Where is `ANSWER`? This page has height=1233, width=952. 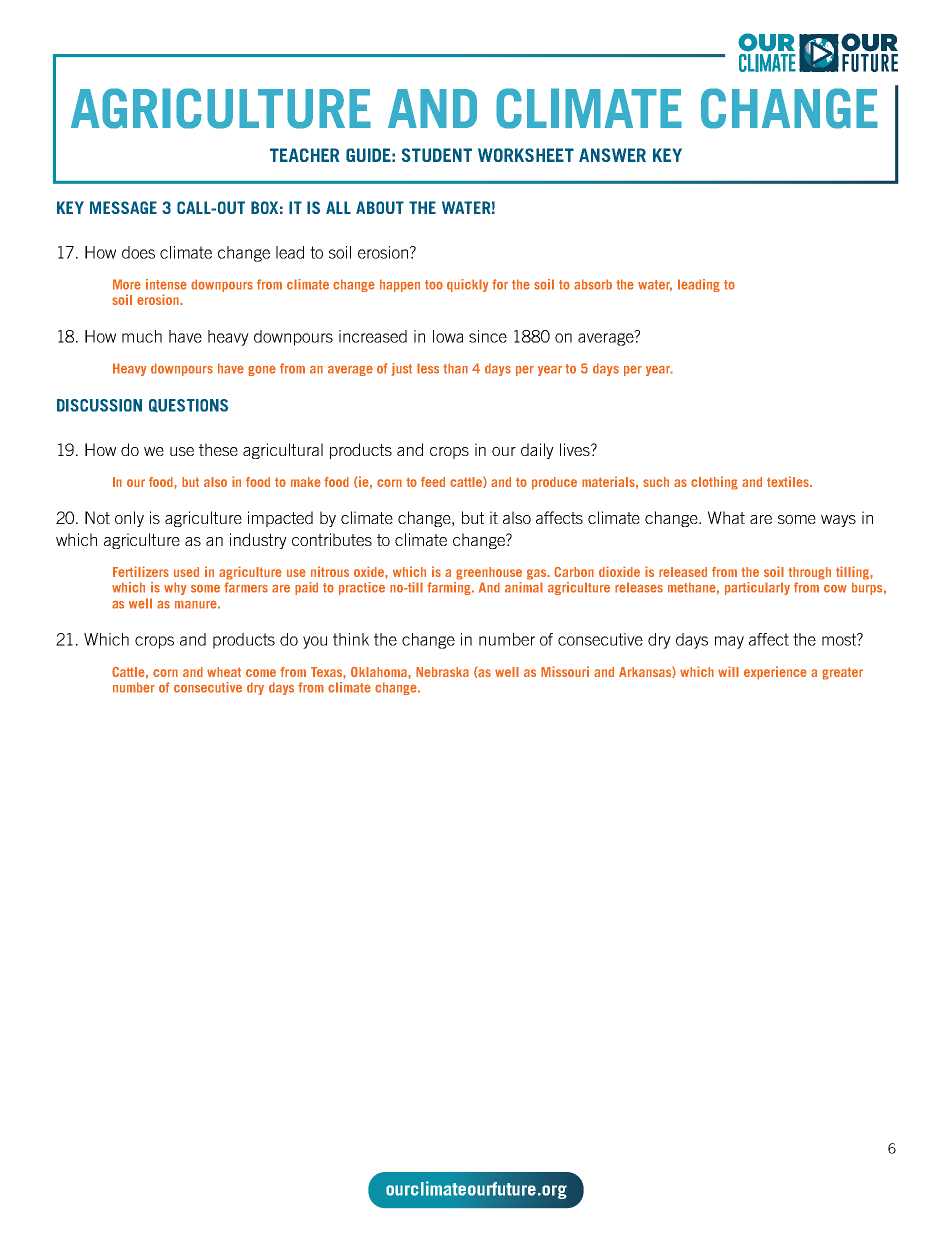
ANSWER is located at coordinates (612, 155).
